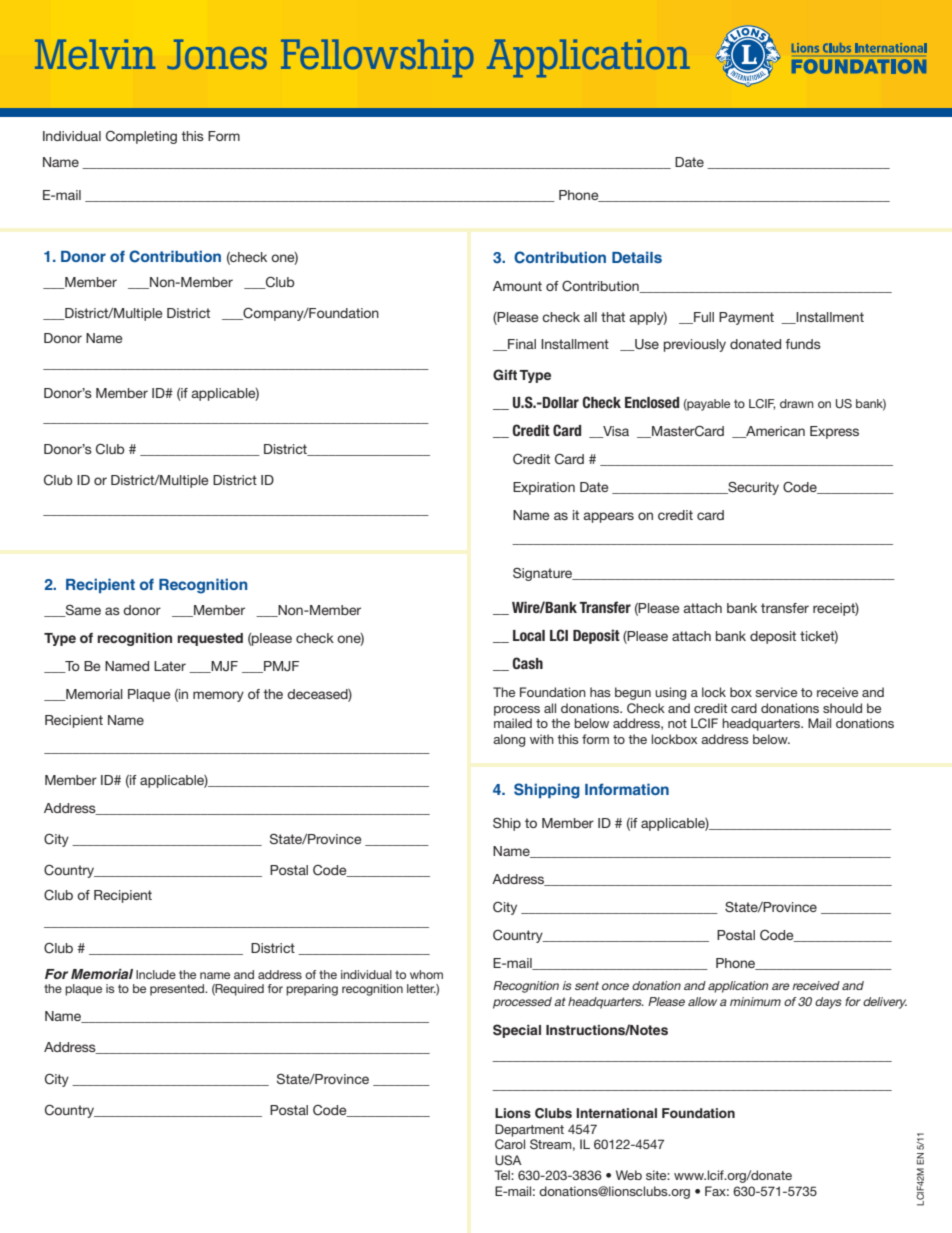  What do you see at coordinates (156, 974) in the document?
I see `Include` at bounding box center [156, 974].
